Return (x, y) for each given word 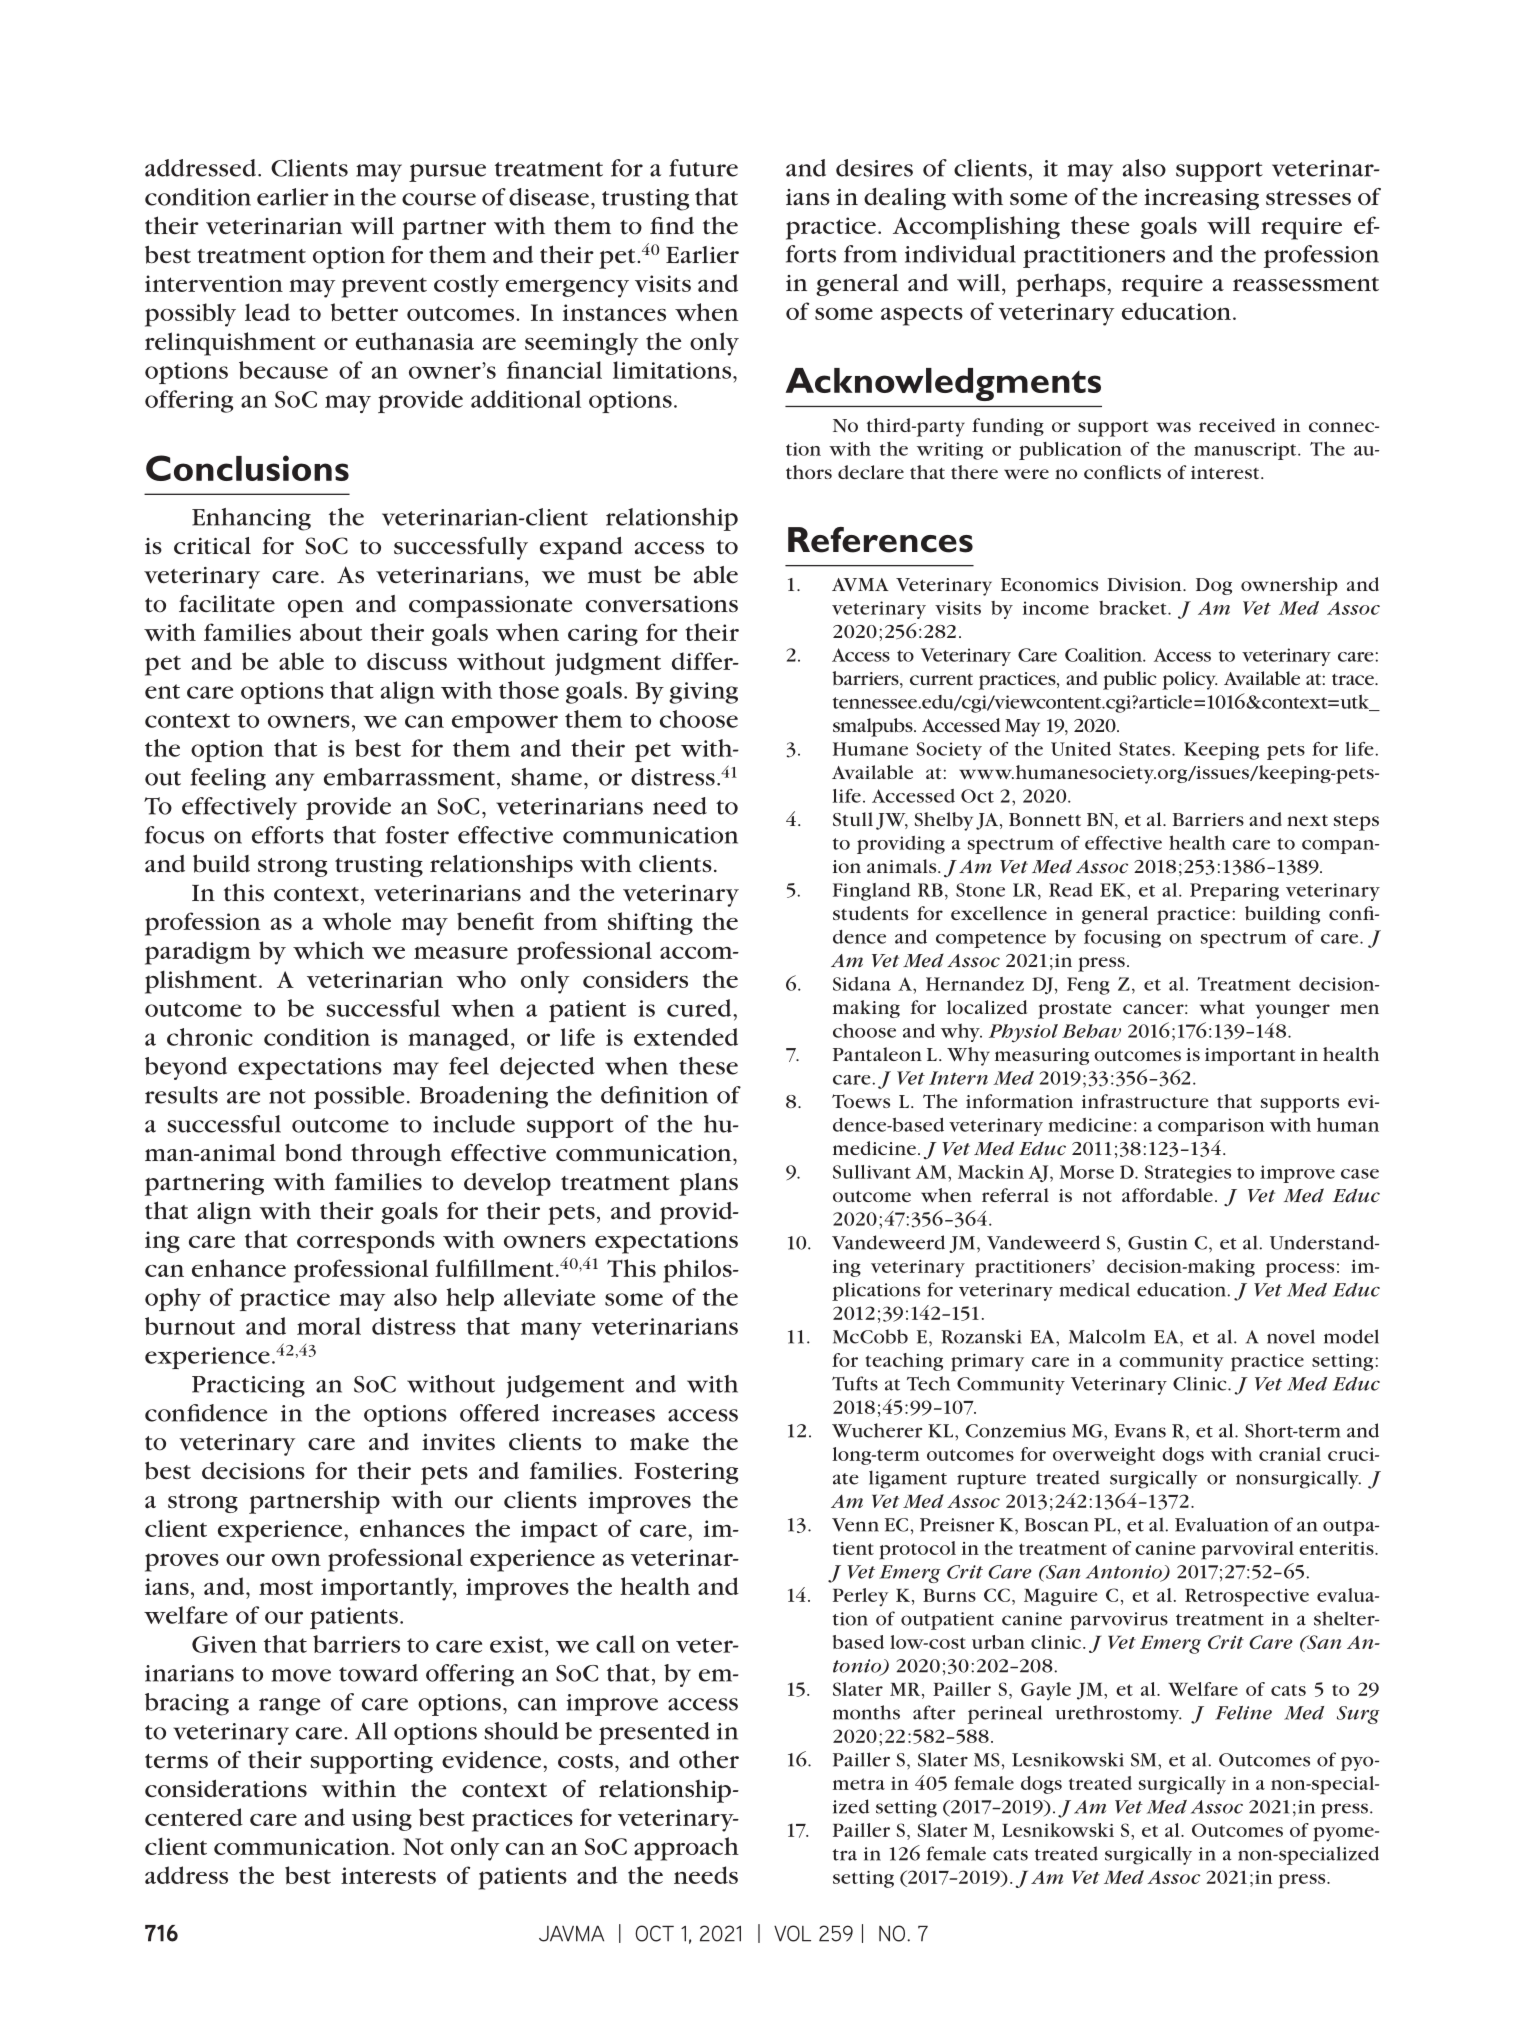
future (703, 168)
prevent (384, 288)
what (1222, 1007)
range (289, 1707)
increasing (1201, 199)
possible (359, 1097)
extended (686, 1037)
